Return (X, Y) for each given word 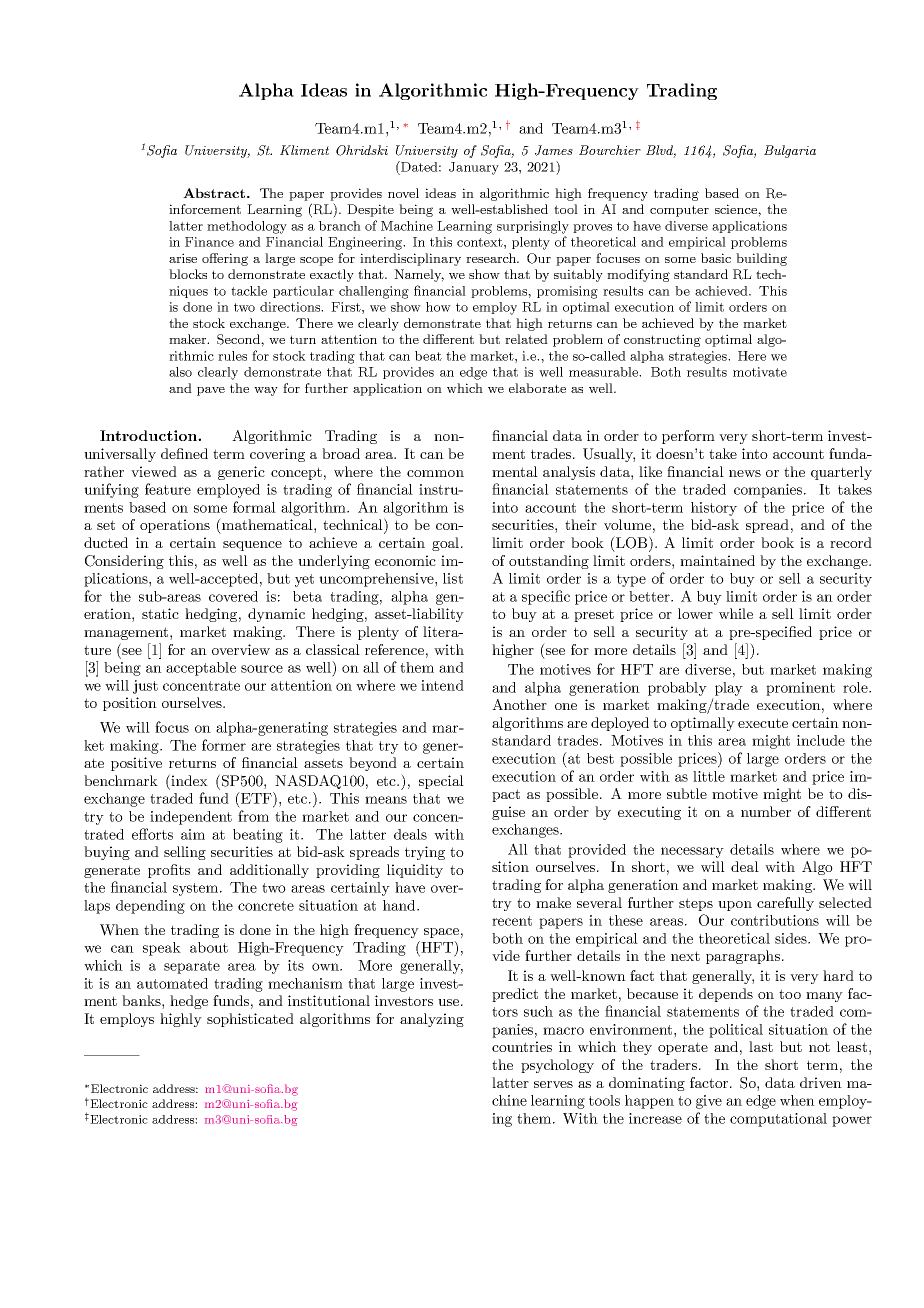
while (736, 613)
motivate (760, 372)
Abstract (215, 193)
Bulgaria (790, 151)
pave (211, 391)
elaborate (537, 388)
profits (169, 871)
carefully (785, 904)
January (474, 168)
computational (778, 1120)
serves (553, 1084)
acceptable (201, 669)
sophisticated (250, 1020)
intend (442, 685)
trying (425, 853)
